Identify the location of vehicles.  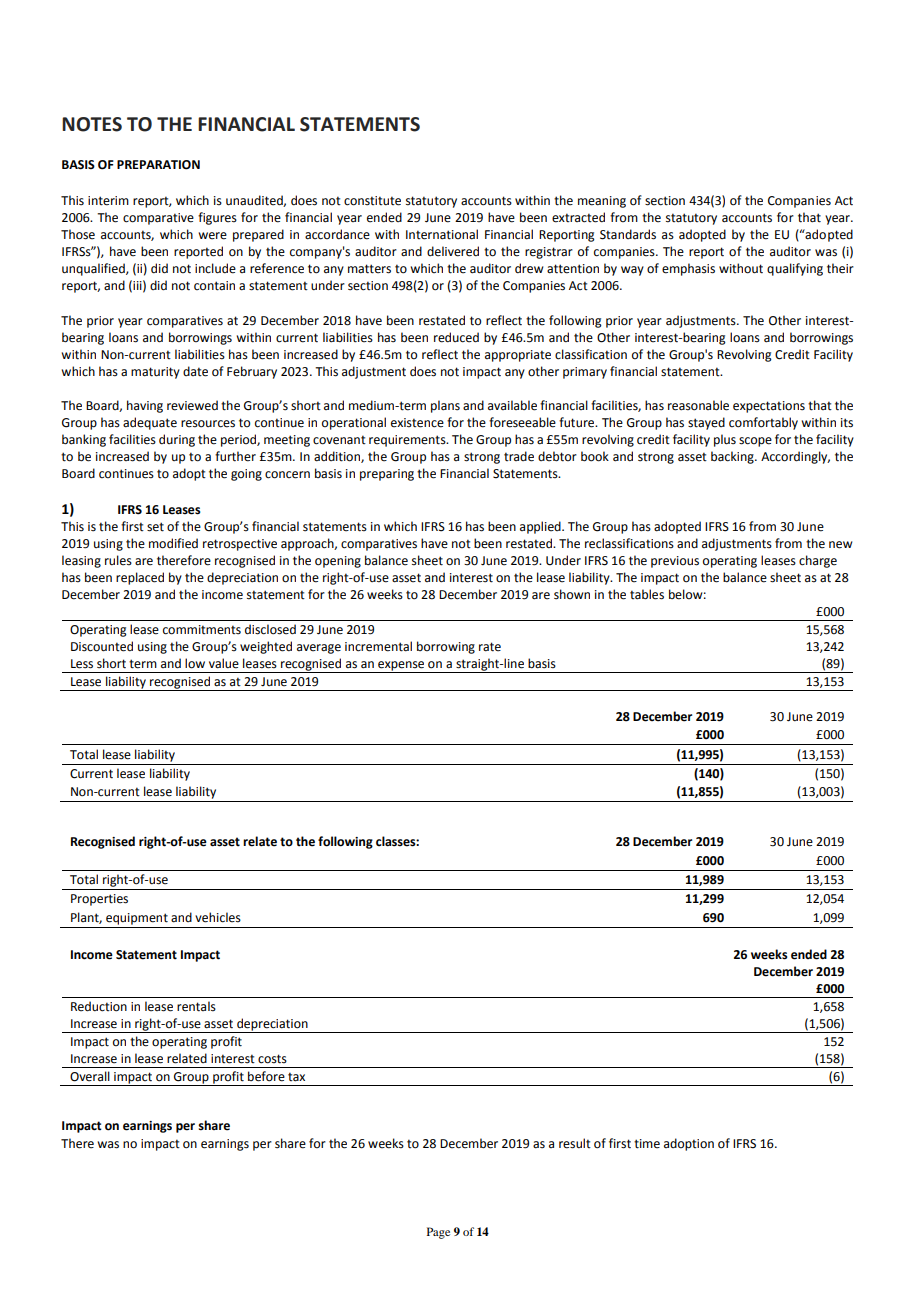
(218, 917).
